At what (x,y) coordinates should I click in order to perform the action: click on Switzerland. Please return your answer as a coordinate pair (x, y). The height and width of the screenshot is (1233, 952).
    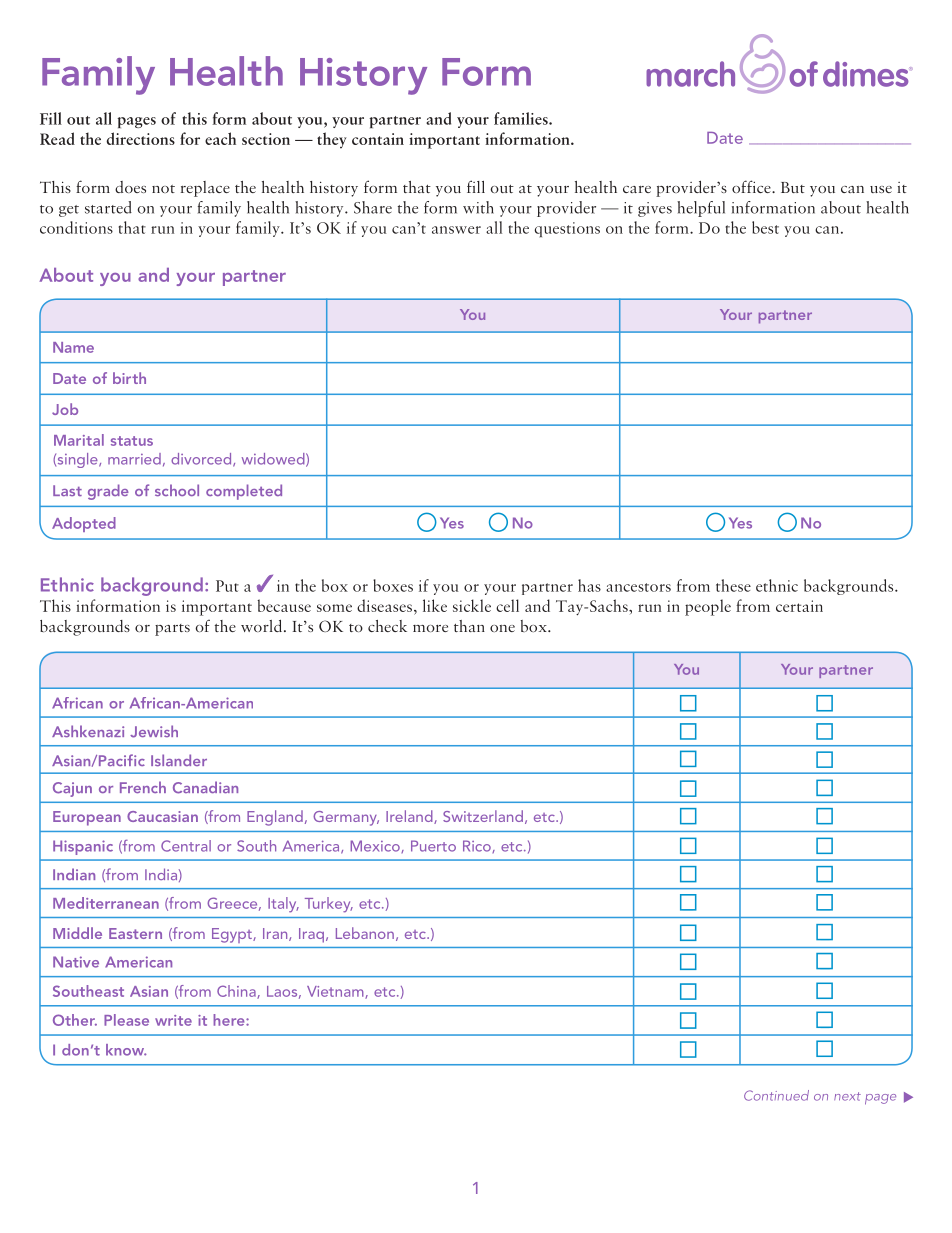
    Looking at the image, I should click on (483, 816).
